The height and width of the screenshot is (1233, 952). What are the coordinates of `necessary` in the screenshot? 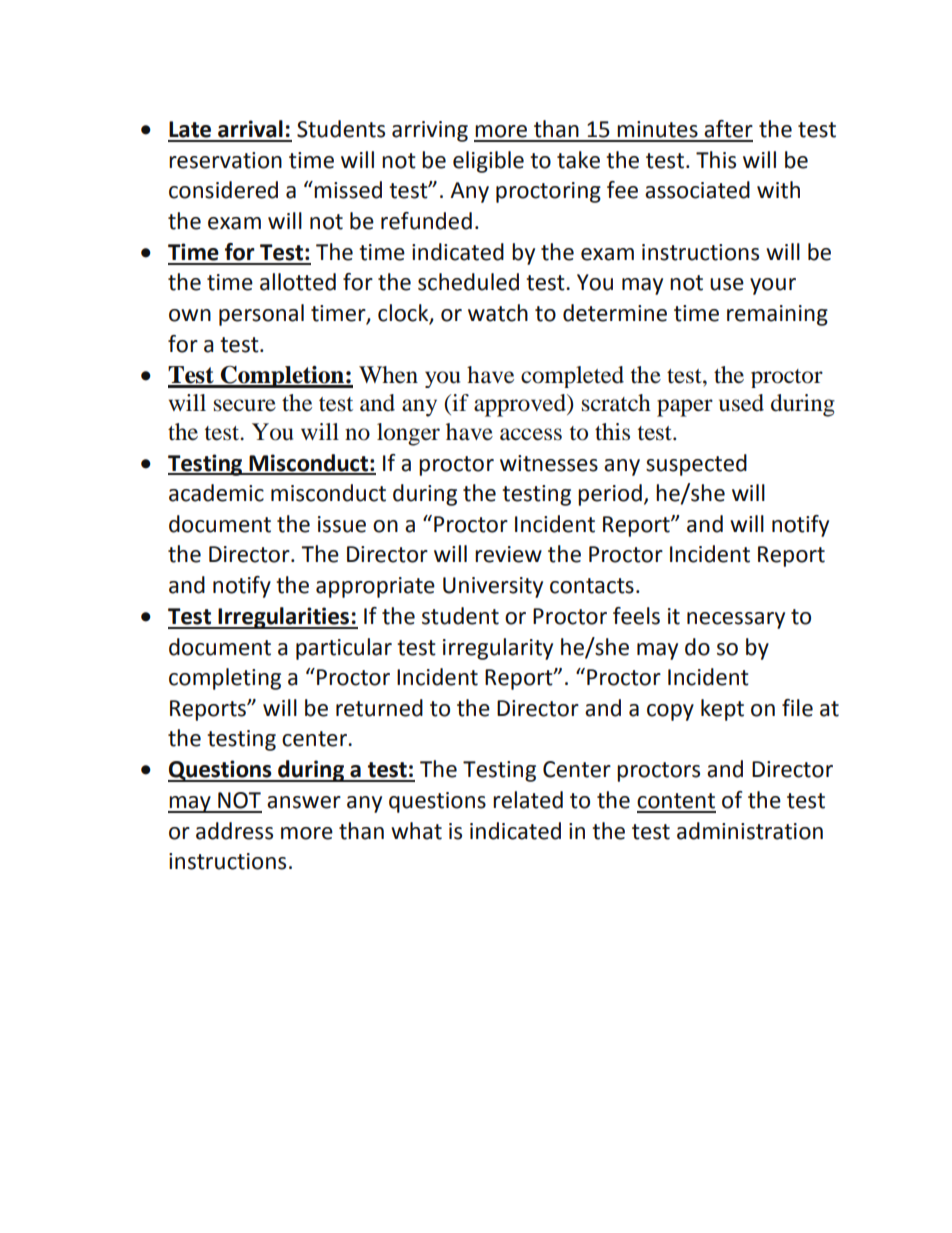 It's located at (736, 620).
